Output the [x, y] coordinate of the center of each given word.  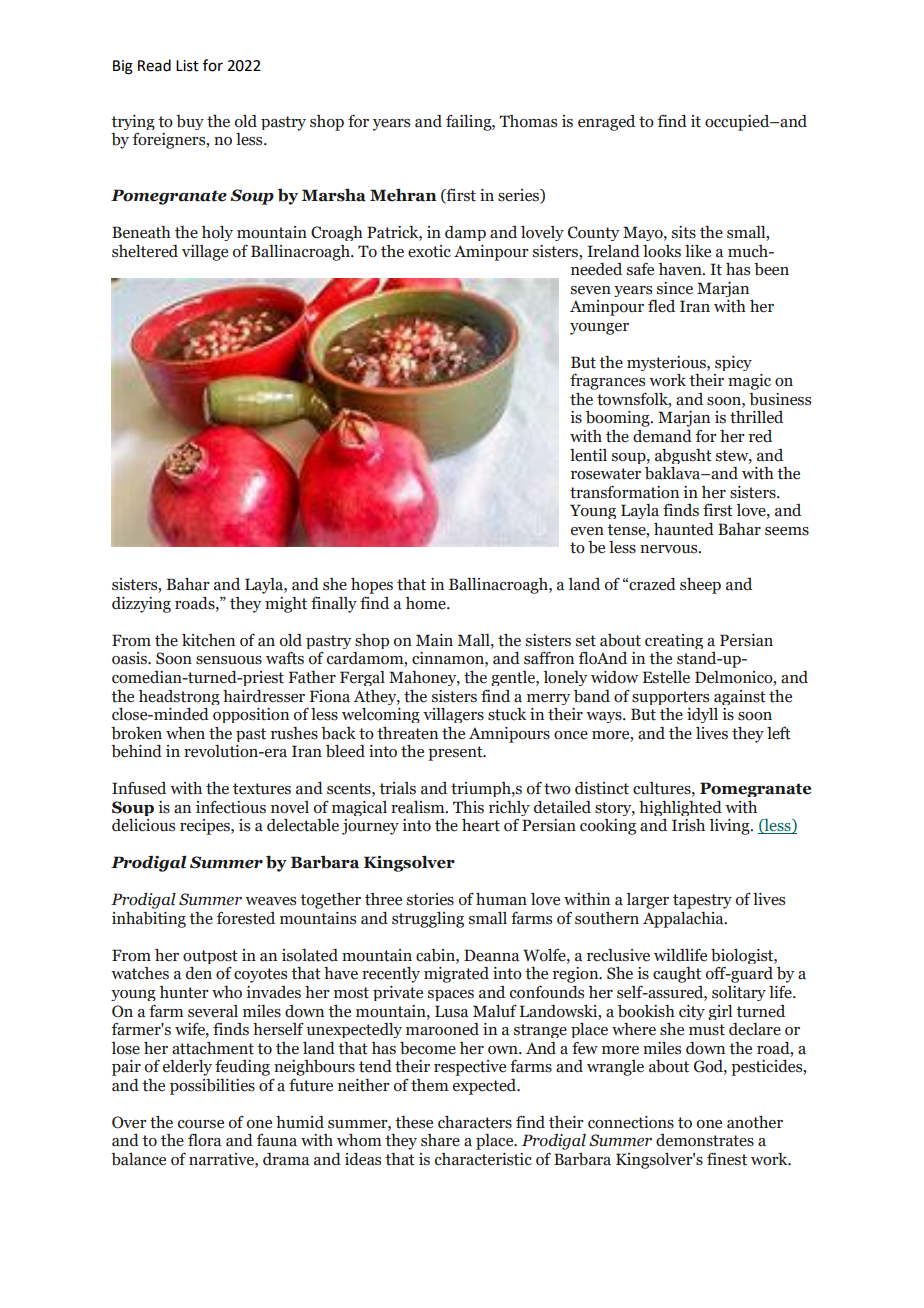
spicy [733, 363]
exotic [429, 251]
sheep [700, 586]
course [201, 1124]
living [730, 827]
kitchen [208, 640]
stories [430, 899]
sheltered [145, 251]
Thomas [528, 121]
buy [190, 122]
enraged [606, 123]
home [427, 603]
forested [246, 918]
